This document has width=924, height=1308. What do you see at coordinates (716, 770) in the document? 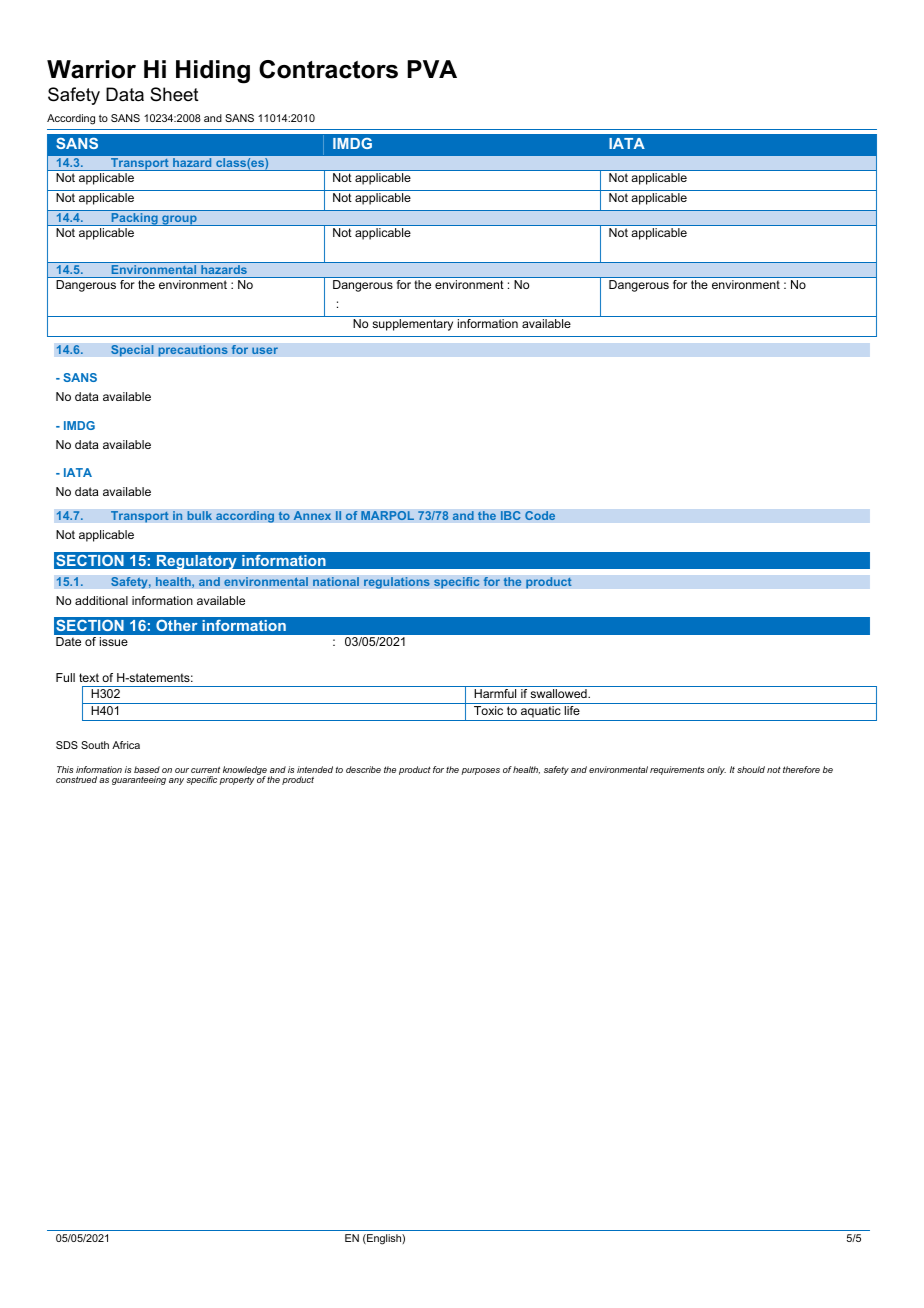
I see `only` at bounding box center [716, 770].
